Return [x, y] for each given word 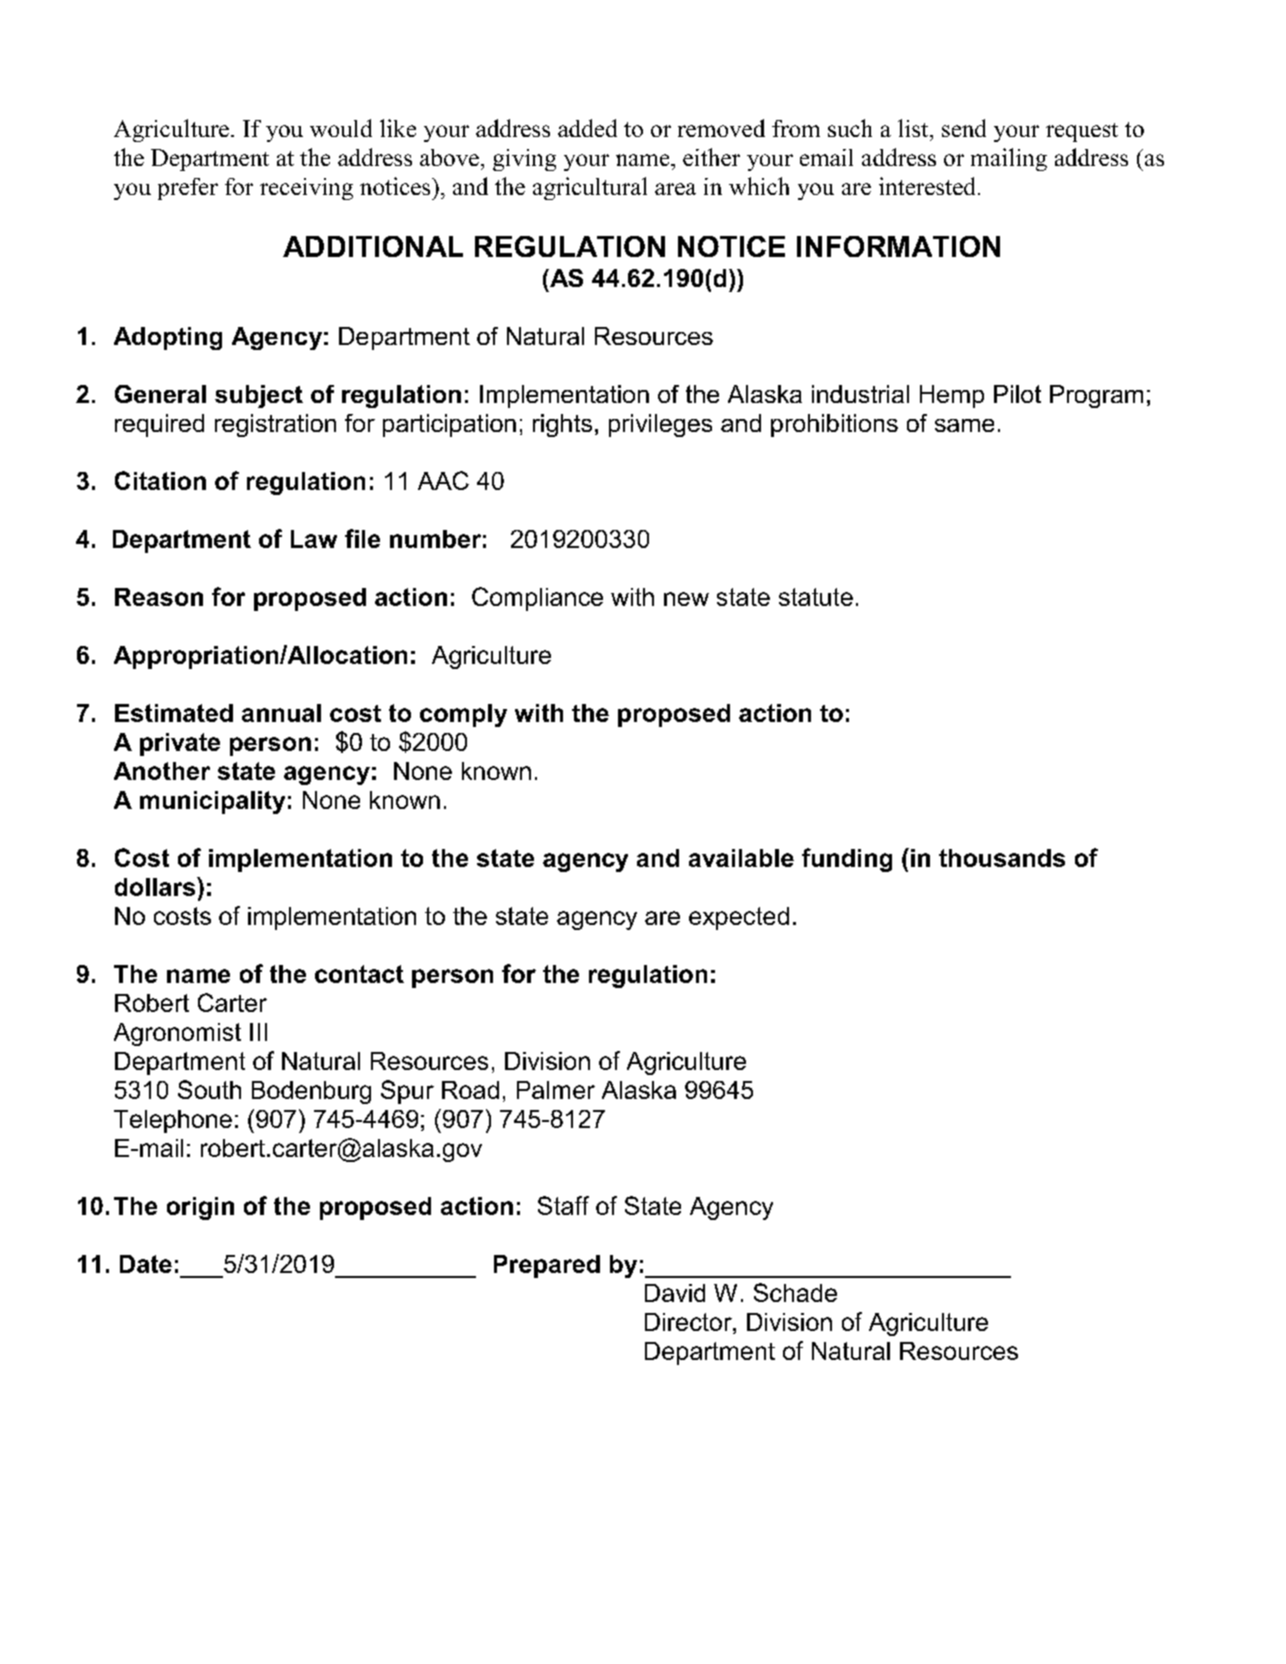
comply [463, 715]
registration [275, 425]
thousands [1002, 858]
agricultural [590, 188]
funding [847, 860]
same [964, 425]
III [258, 1032]
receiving [306, 189]
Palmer [556, 1090]
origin [200, 1208]
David [675, 1293]
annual [281, 713]
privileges [660, 425]
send [964, 128]
